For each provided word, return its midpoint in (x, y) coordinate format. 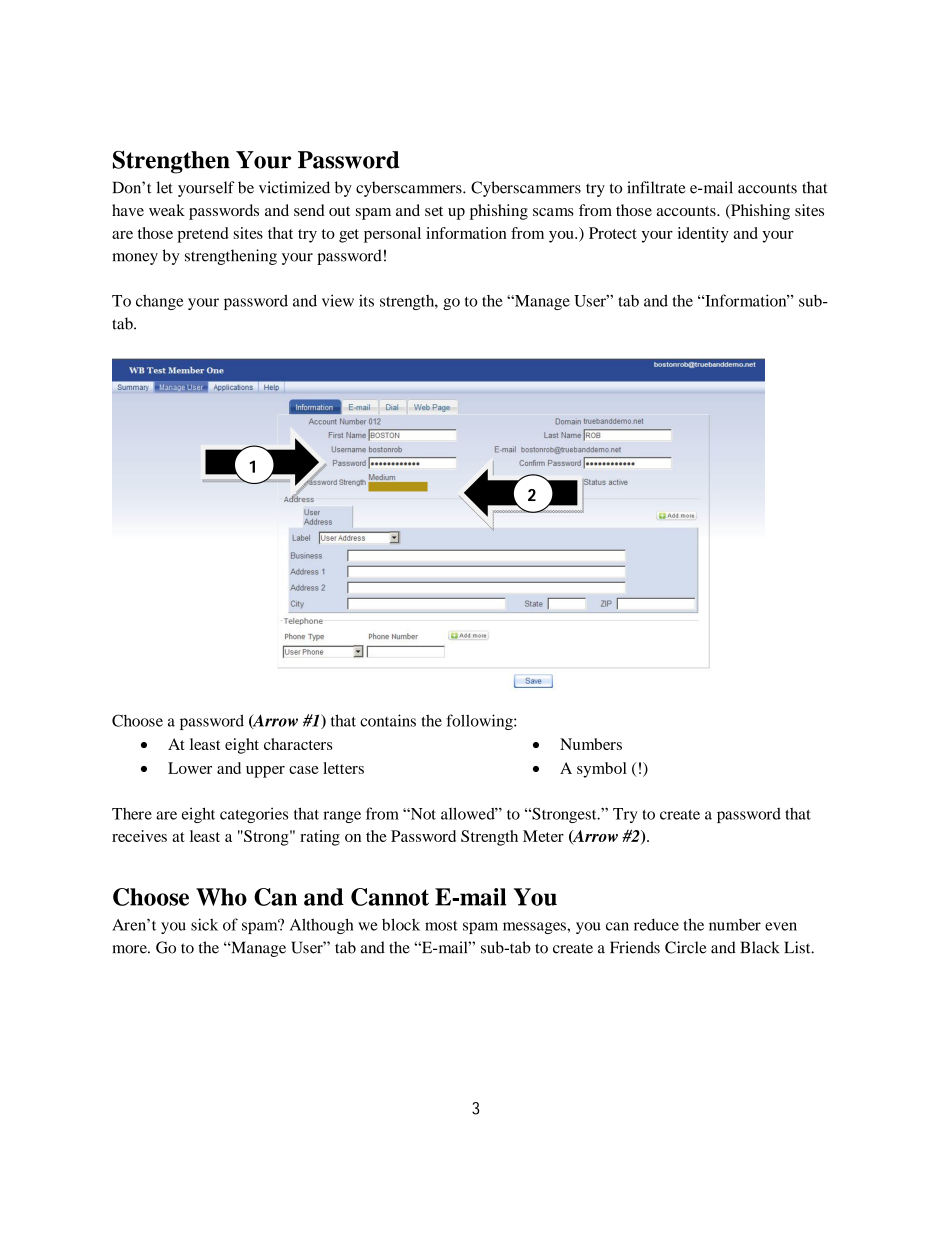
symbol (602, 770)
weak (167, 210)
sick (204, 924)
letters (343, 768)
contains (388, 720)
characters (298, 744)
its (366, 300)
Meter (543, 836)
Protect (613, 233)
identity (703, 235)
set (434, 211)
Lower (190, 768)
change (159, 302)
